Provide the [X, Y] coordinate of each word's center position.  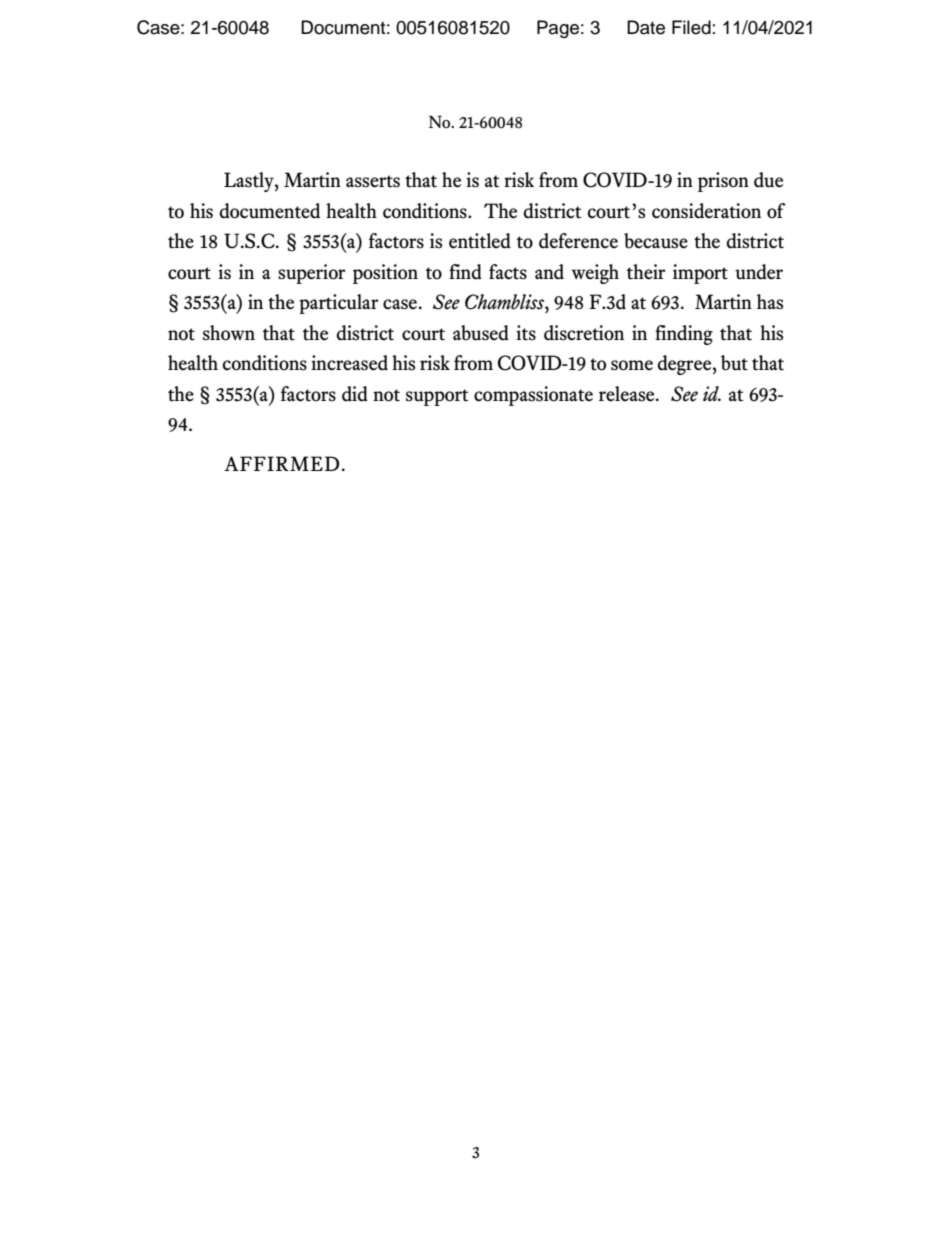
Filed [691, 27]
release [628, 394]
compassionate [533, 396]
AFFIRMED [281, 463]
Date [646, 27]
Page [558, 29]
